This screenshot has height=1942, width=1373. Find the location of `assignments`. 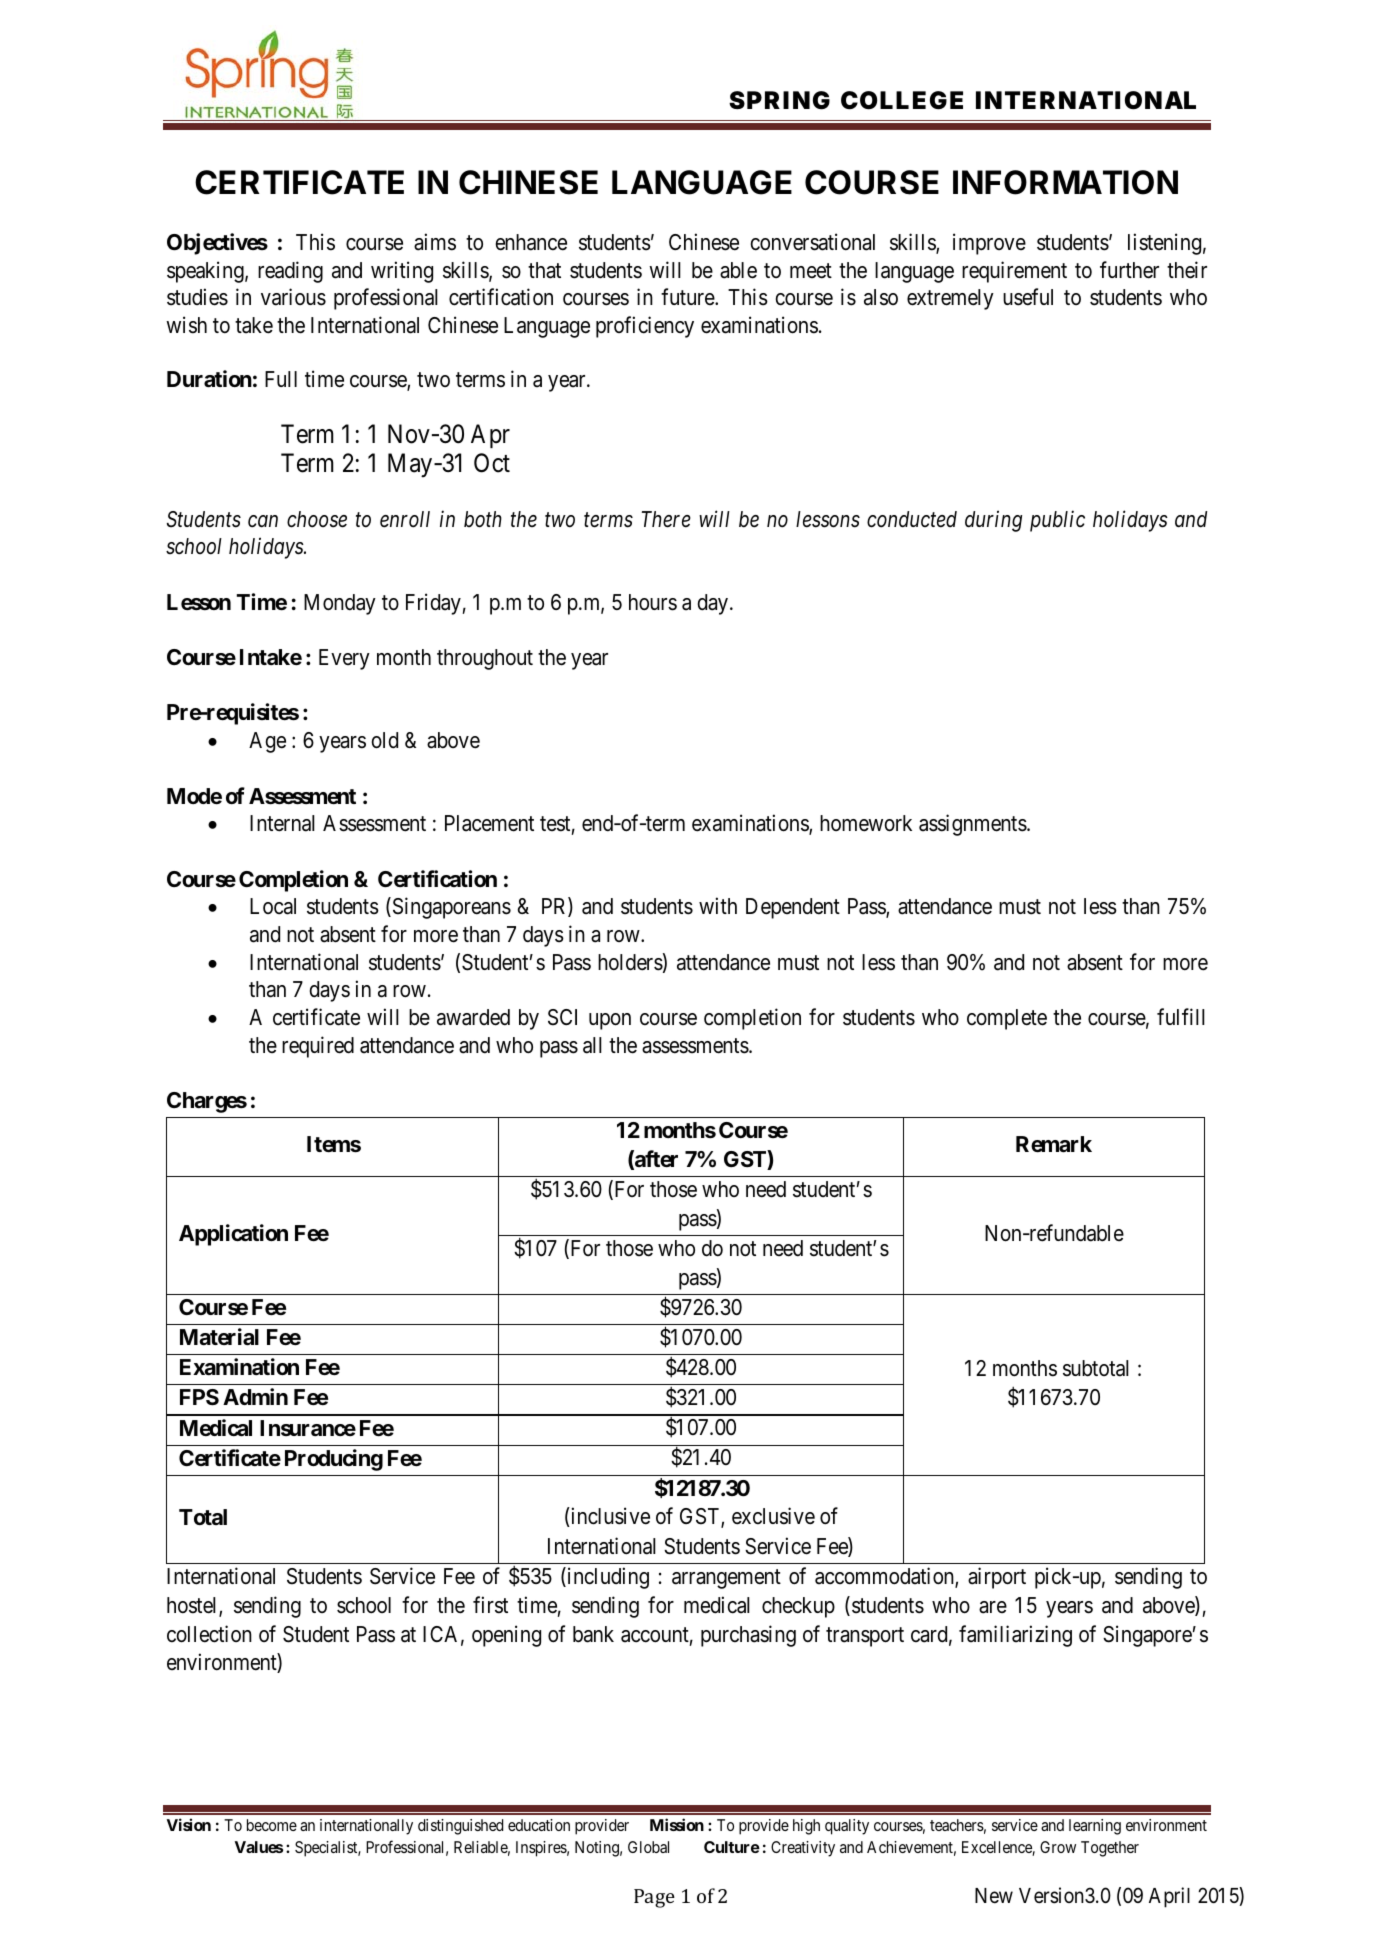

assignments is located at coordinates (973, 825).
